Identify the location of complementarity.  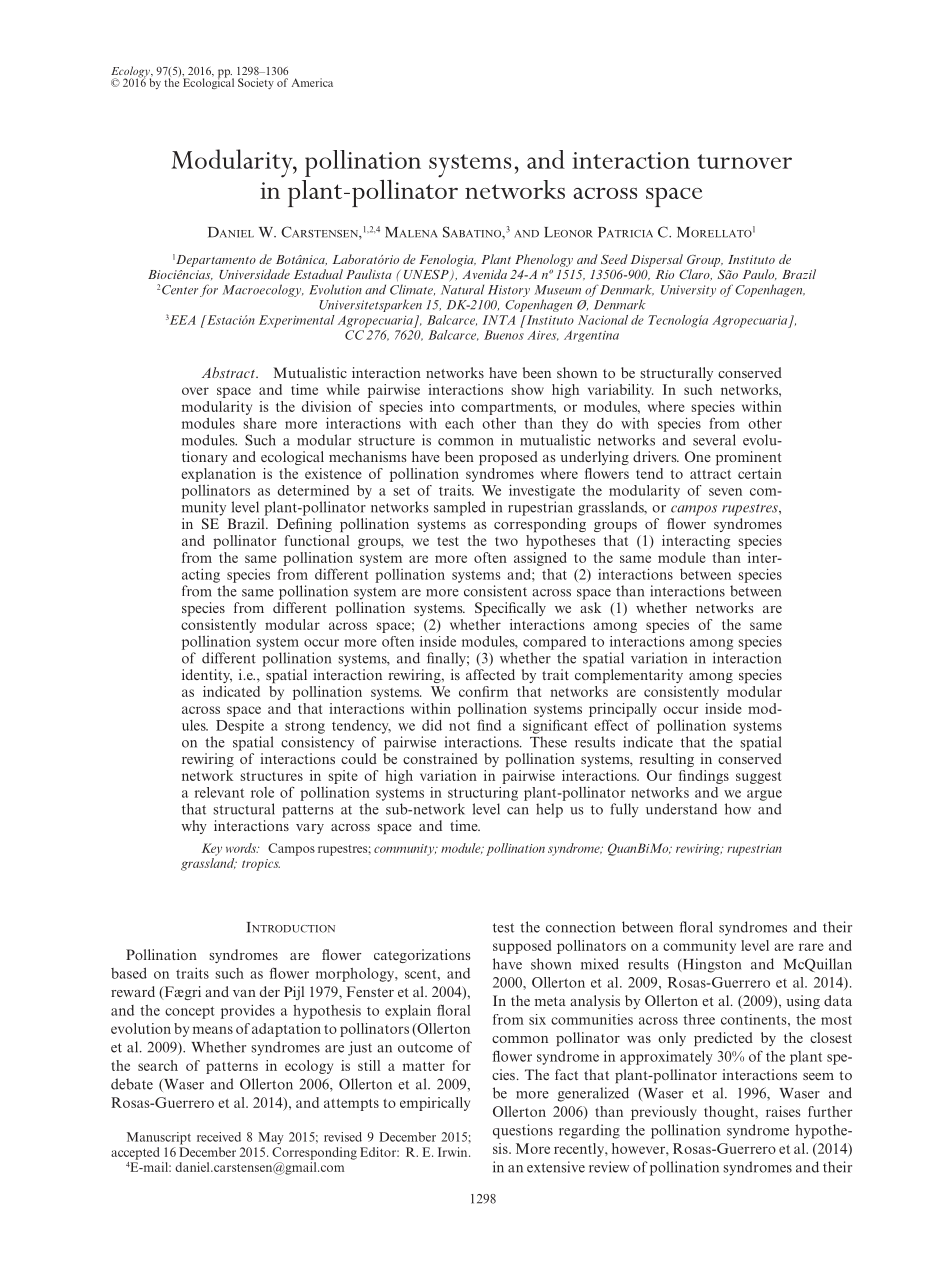
(629, 676).
